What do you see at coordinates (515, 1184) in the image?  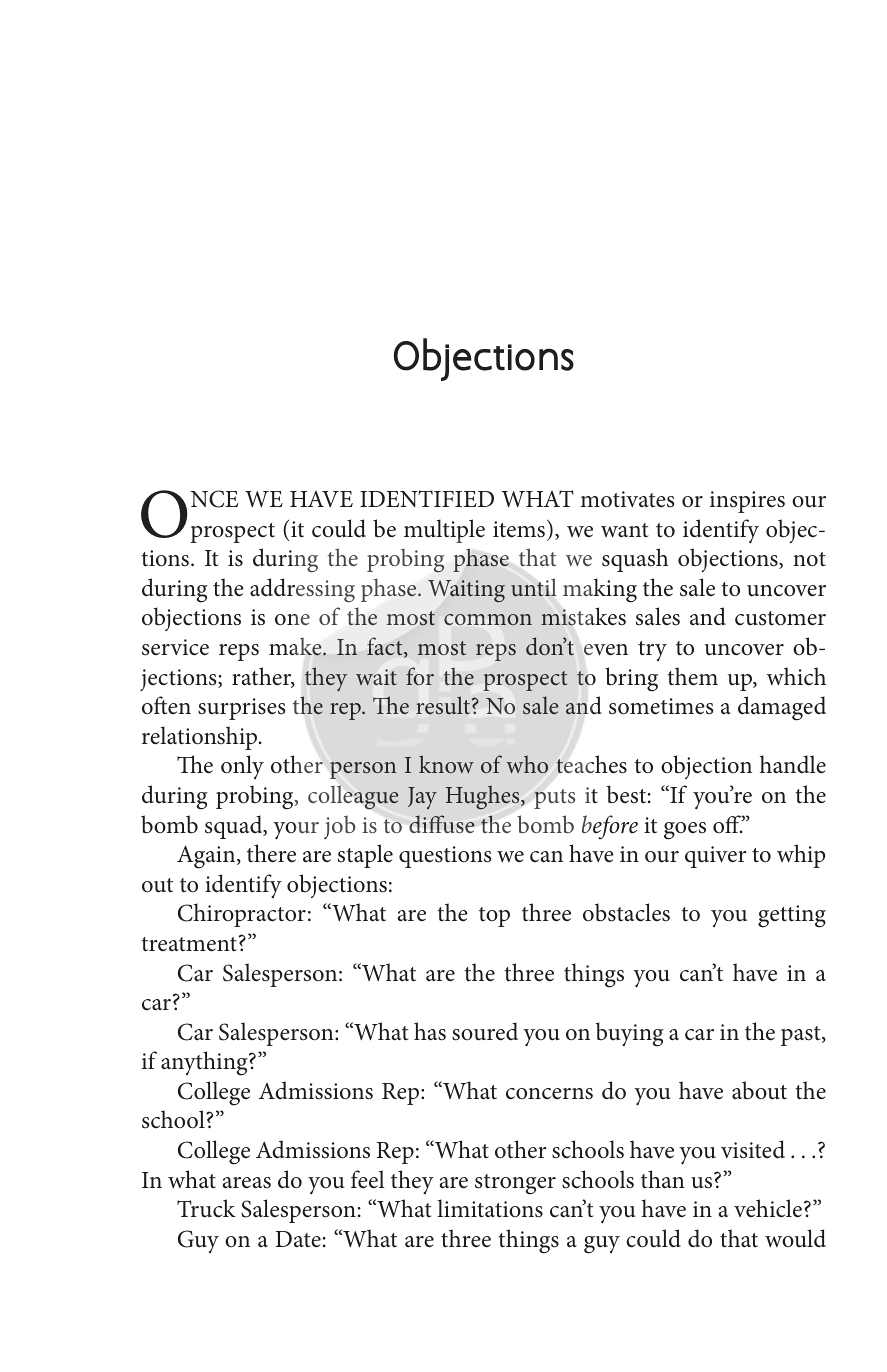 I see `stronger` at bounding box center [515, 1184].
